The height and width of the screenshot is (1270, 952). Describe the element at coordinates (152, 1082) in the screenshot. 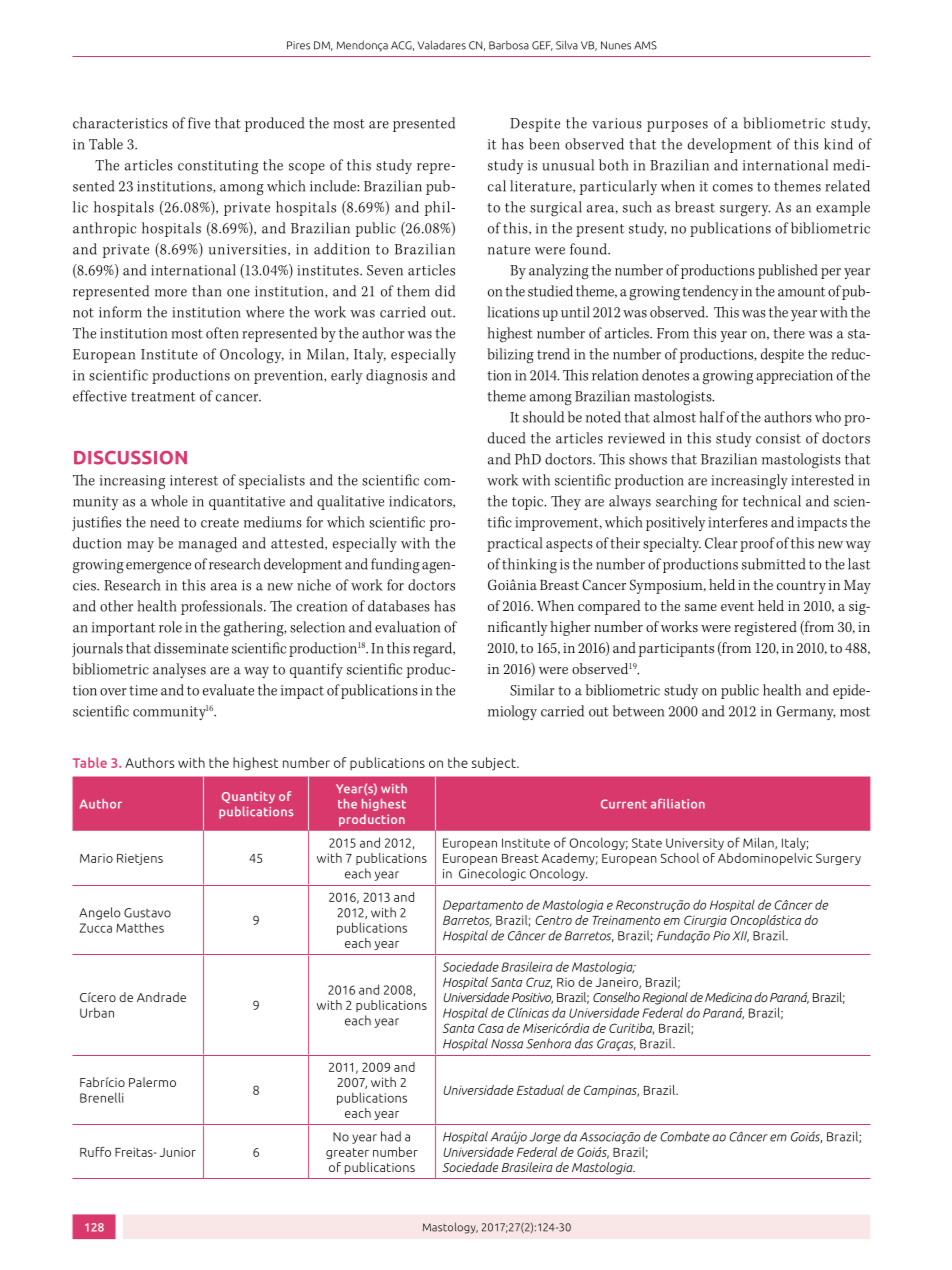

I see `Palermo` at that location.
